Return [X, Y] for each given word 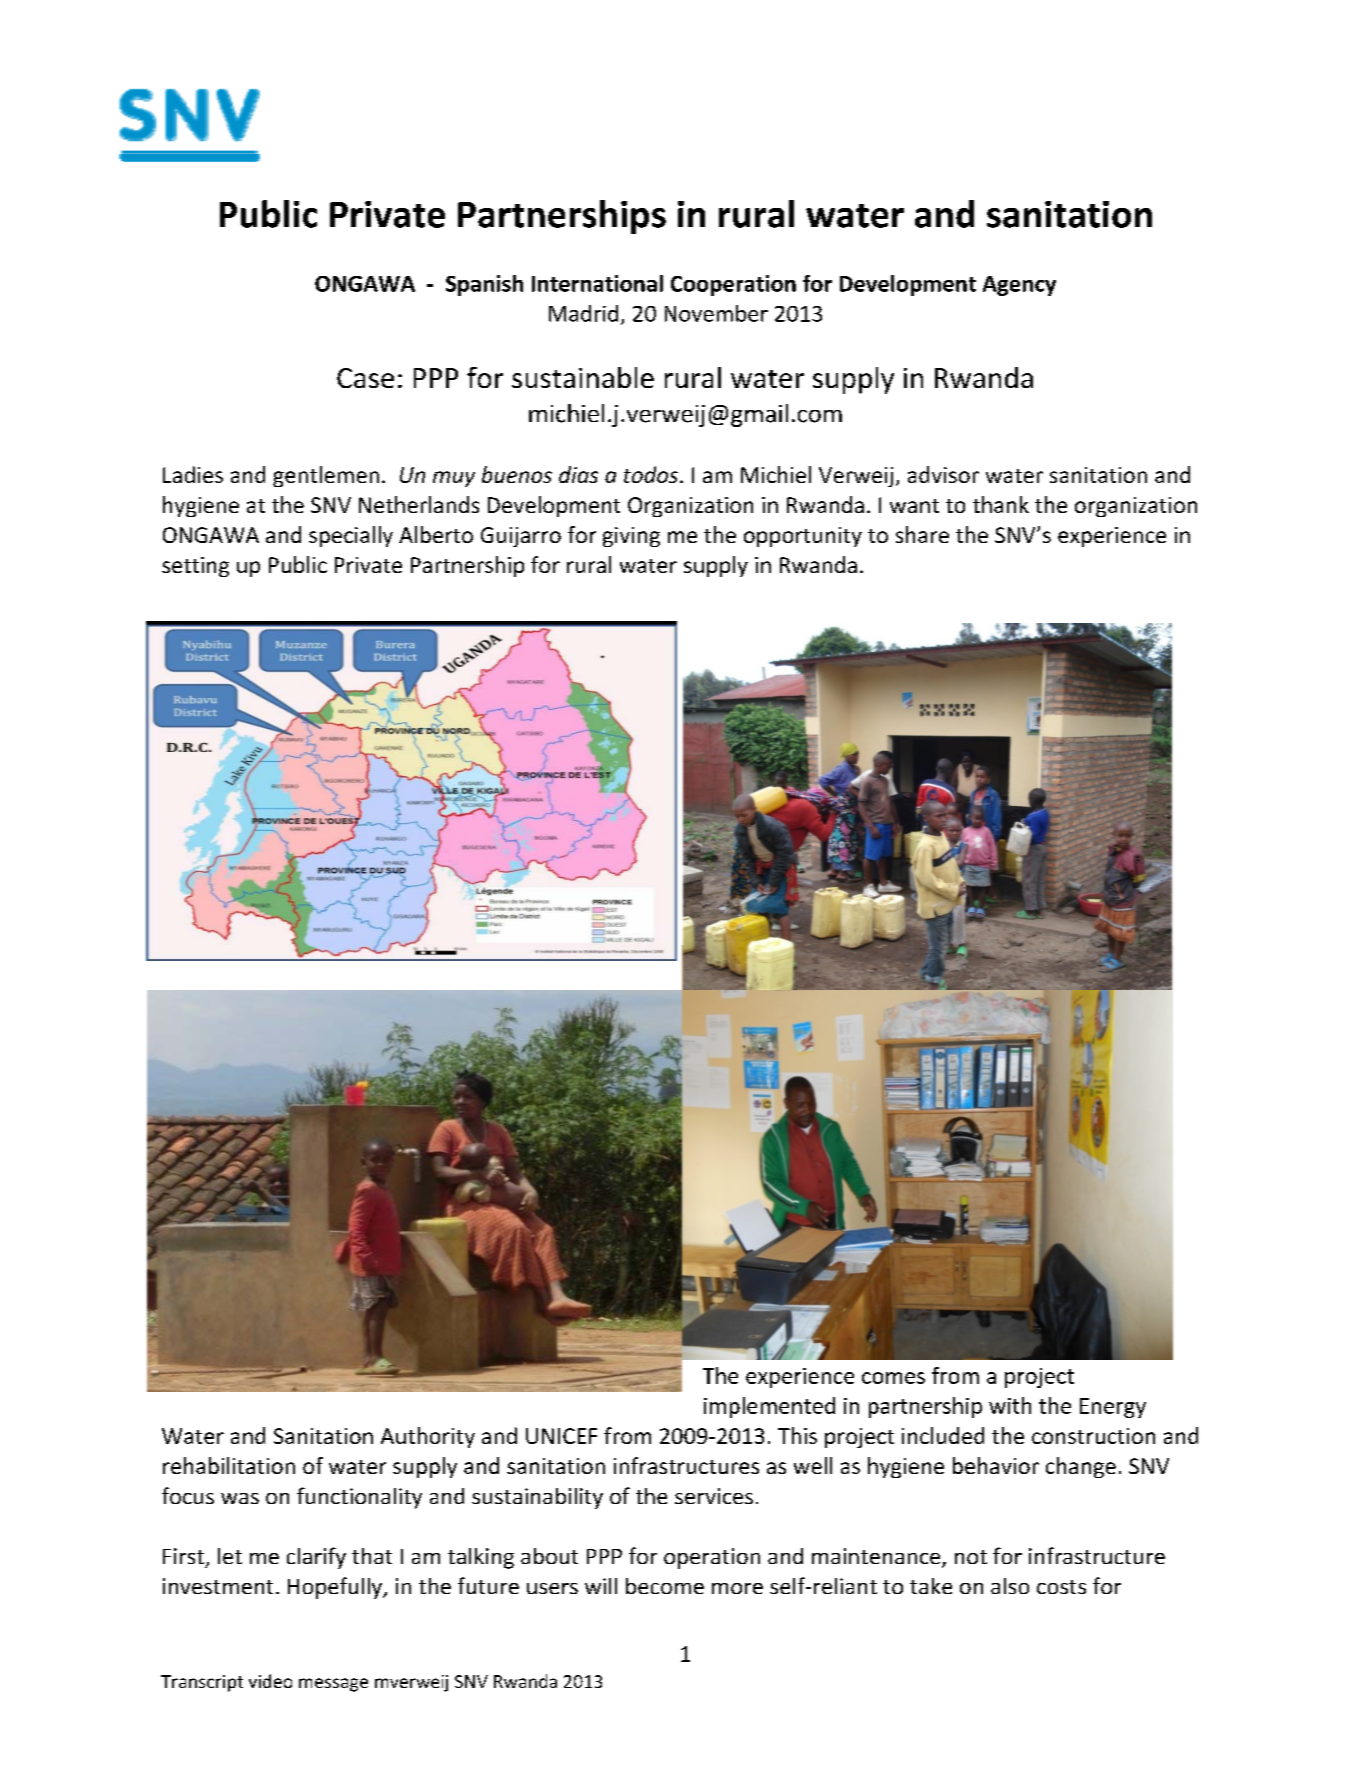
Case [365, 378]
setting [195, 567]
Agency [1019, 286]
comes [893, 1378]
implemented [769, 1407]
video [270, 1681]
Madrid [583, 313]
